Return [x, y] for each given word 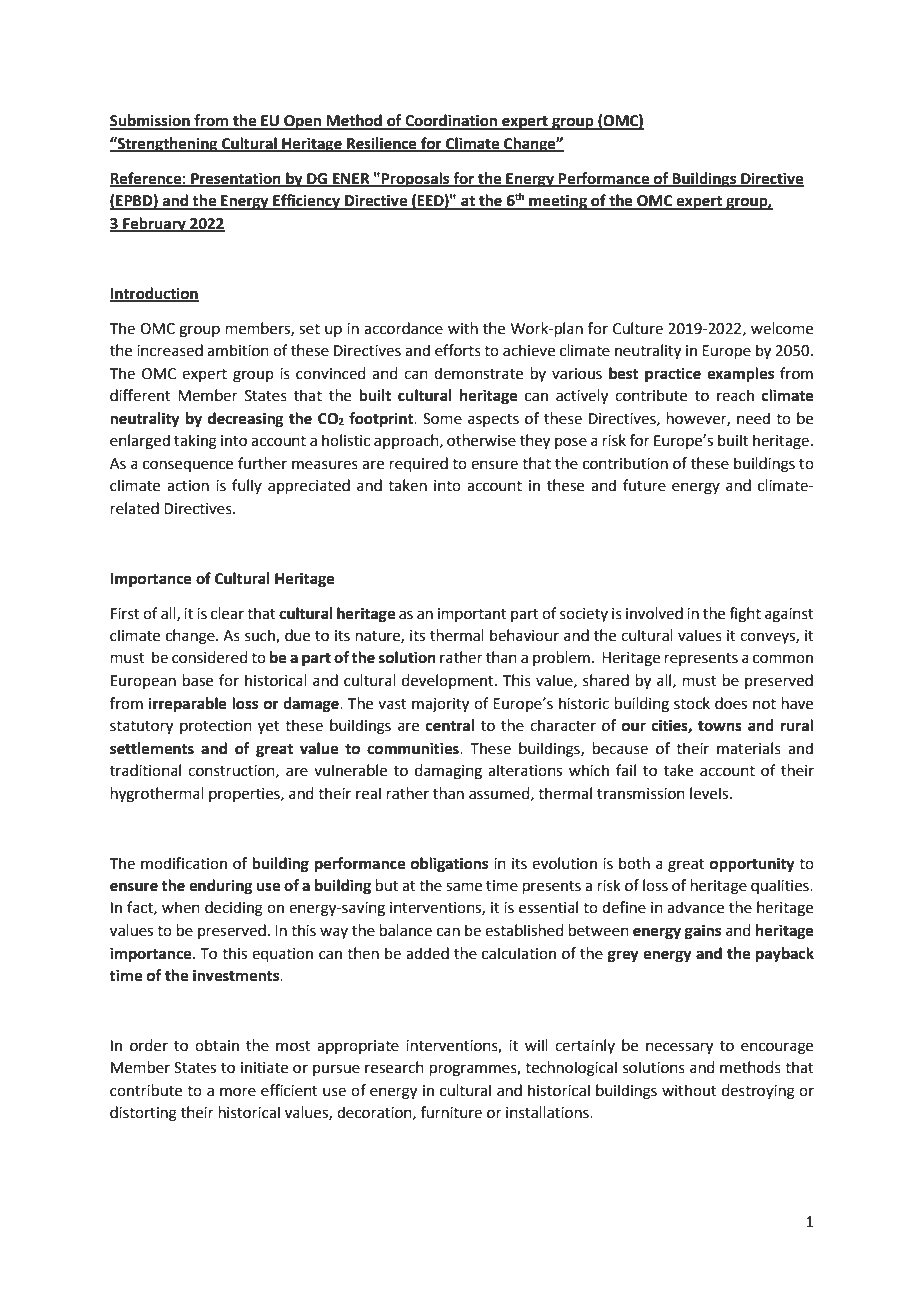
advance [695, 907]
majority [440, 705]
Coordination [451, 121]
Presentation [236, 179]
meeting [558, 202]
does [731, 703]
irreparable [188, 705]
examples [740, 375]
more [238, 1092]
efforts [458, 350]
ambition [238, 350]
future [644, 485]
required [419, 464]
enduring [221, 887]
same [464, 887]
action [188, 486]
